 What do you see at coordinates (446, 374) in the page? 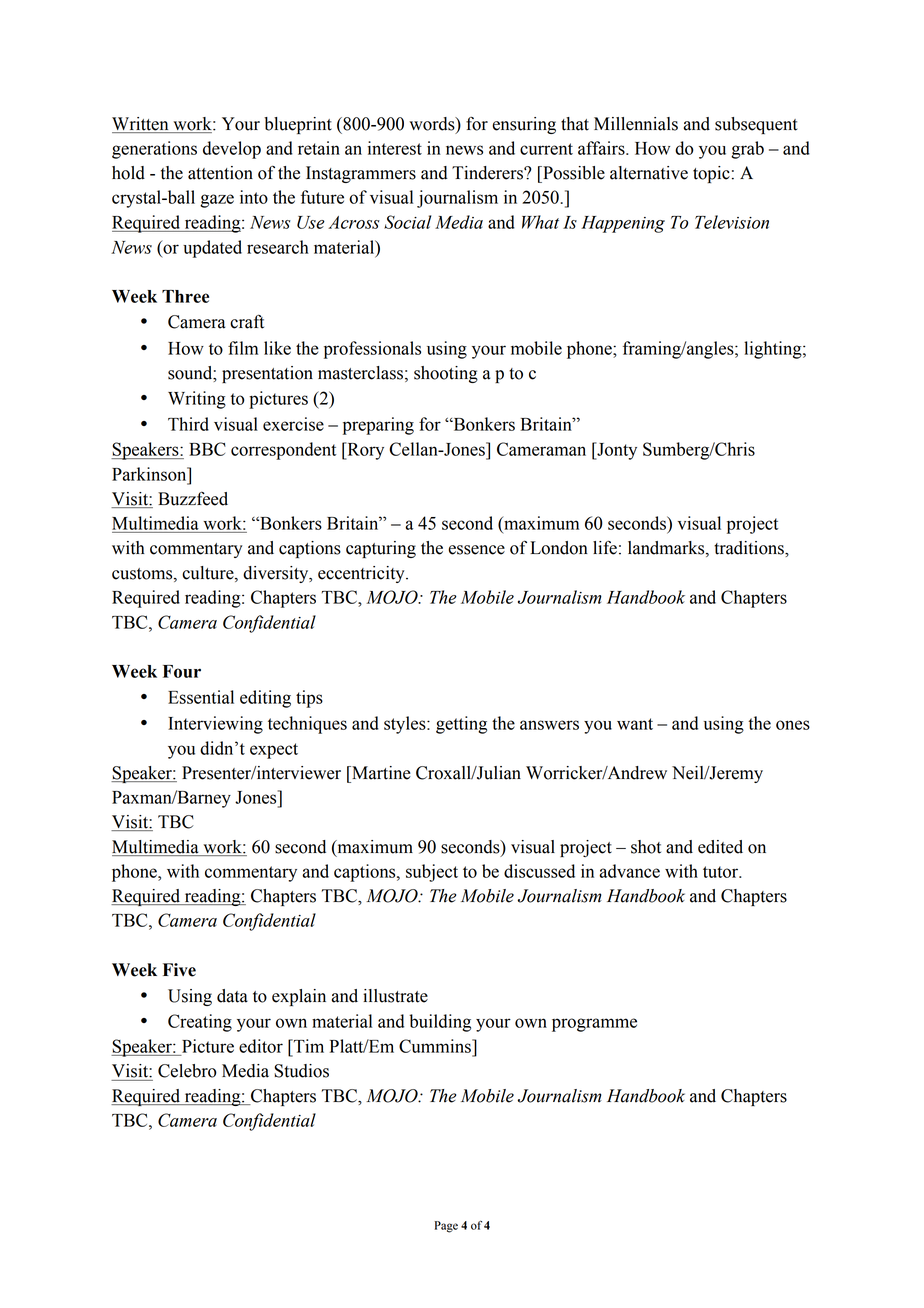
I see `shooting` at bounding box center [446, 374].
